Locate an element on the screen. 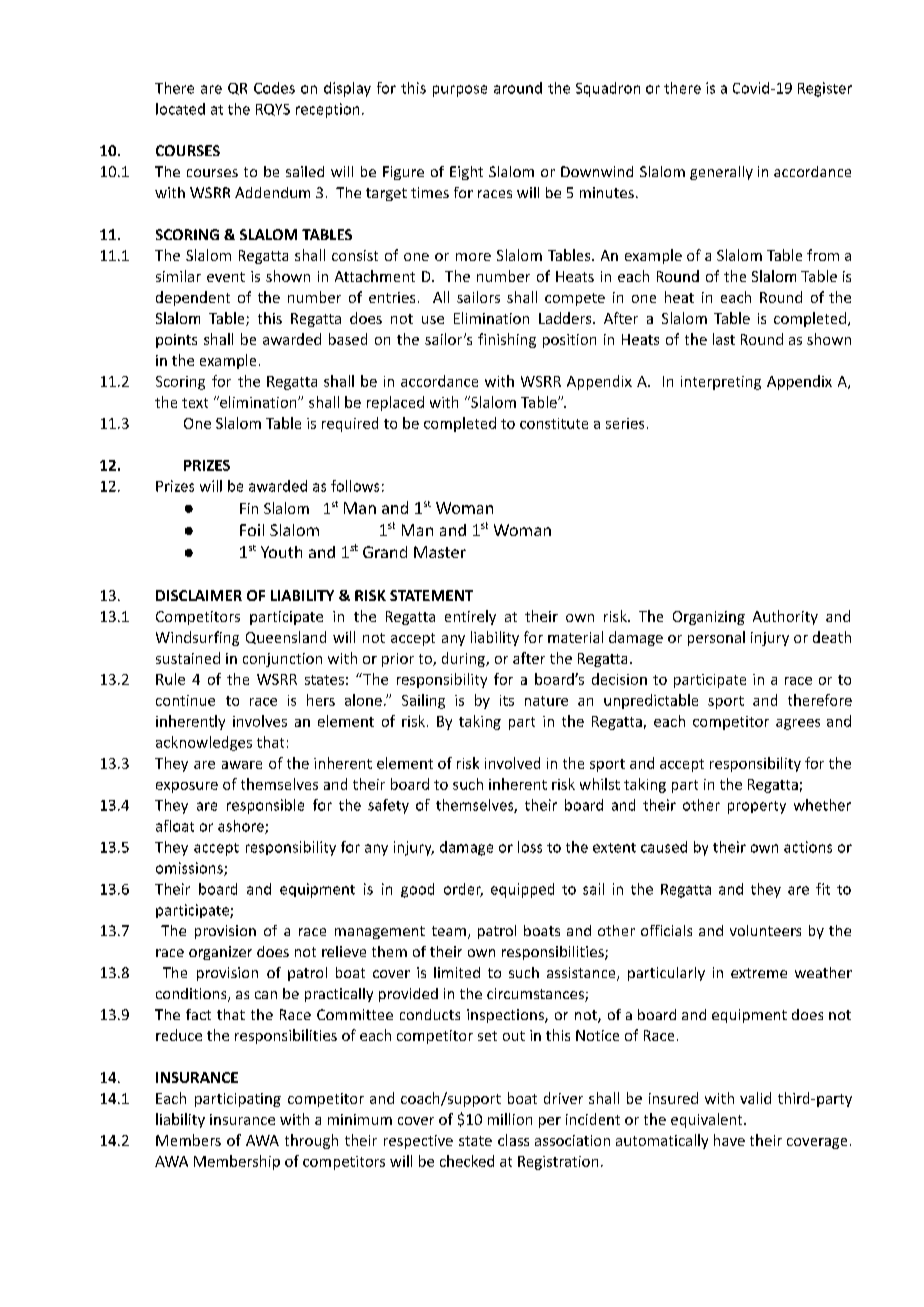  Authority is located at coordinates (785, 617).
